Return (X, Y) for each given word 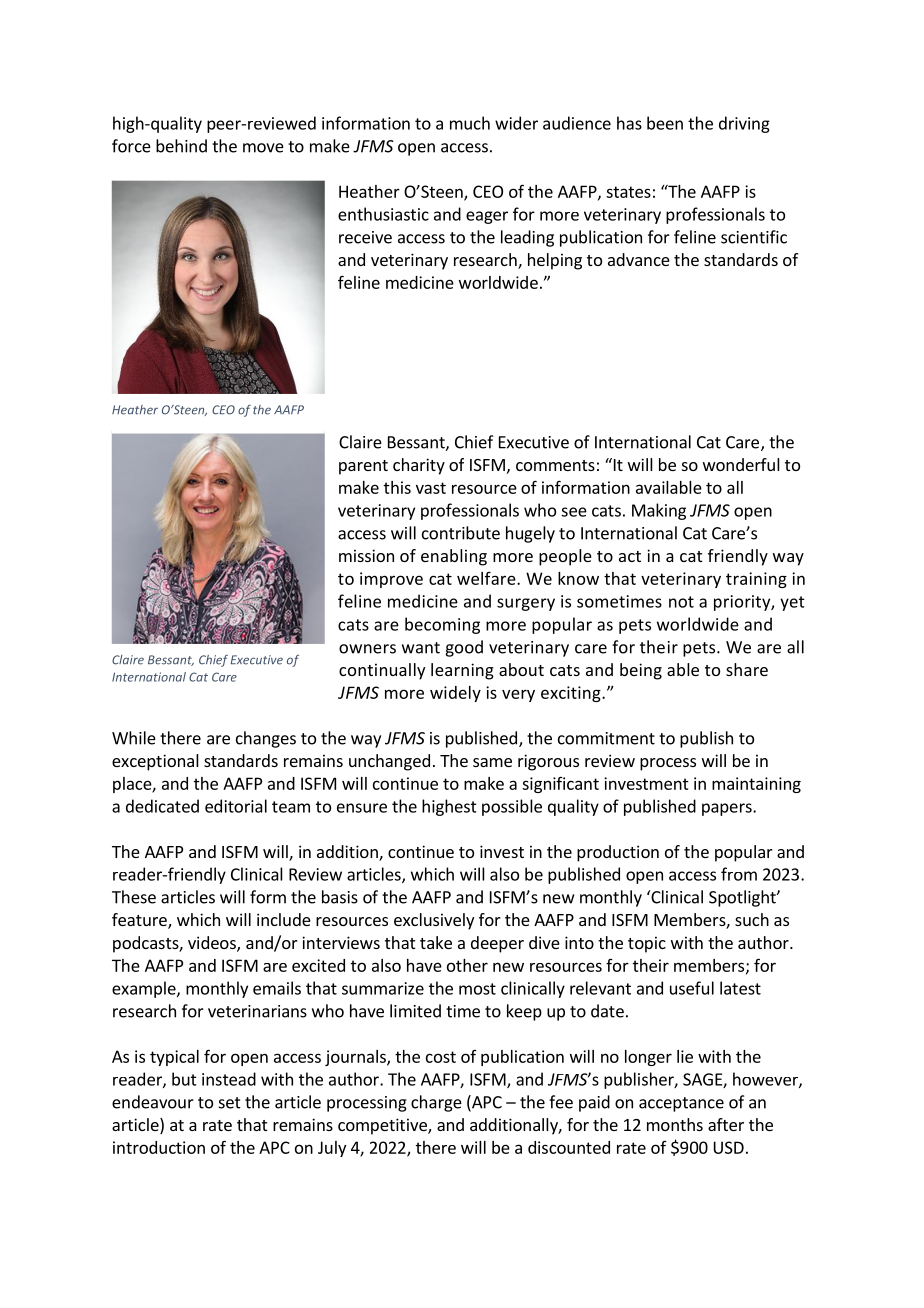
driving (744, 124)
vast (431, 488)
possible (512, 807)
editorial (236, 806)
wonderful (741, 464)
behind (181, 146)
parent (363, 467)
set (230, 1103)
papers (728, 809)
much (470, 123)
